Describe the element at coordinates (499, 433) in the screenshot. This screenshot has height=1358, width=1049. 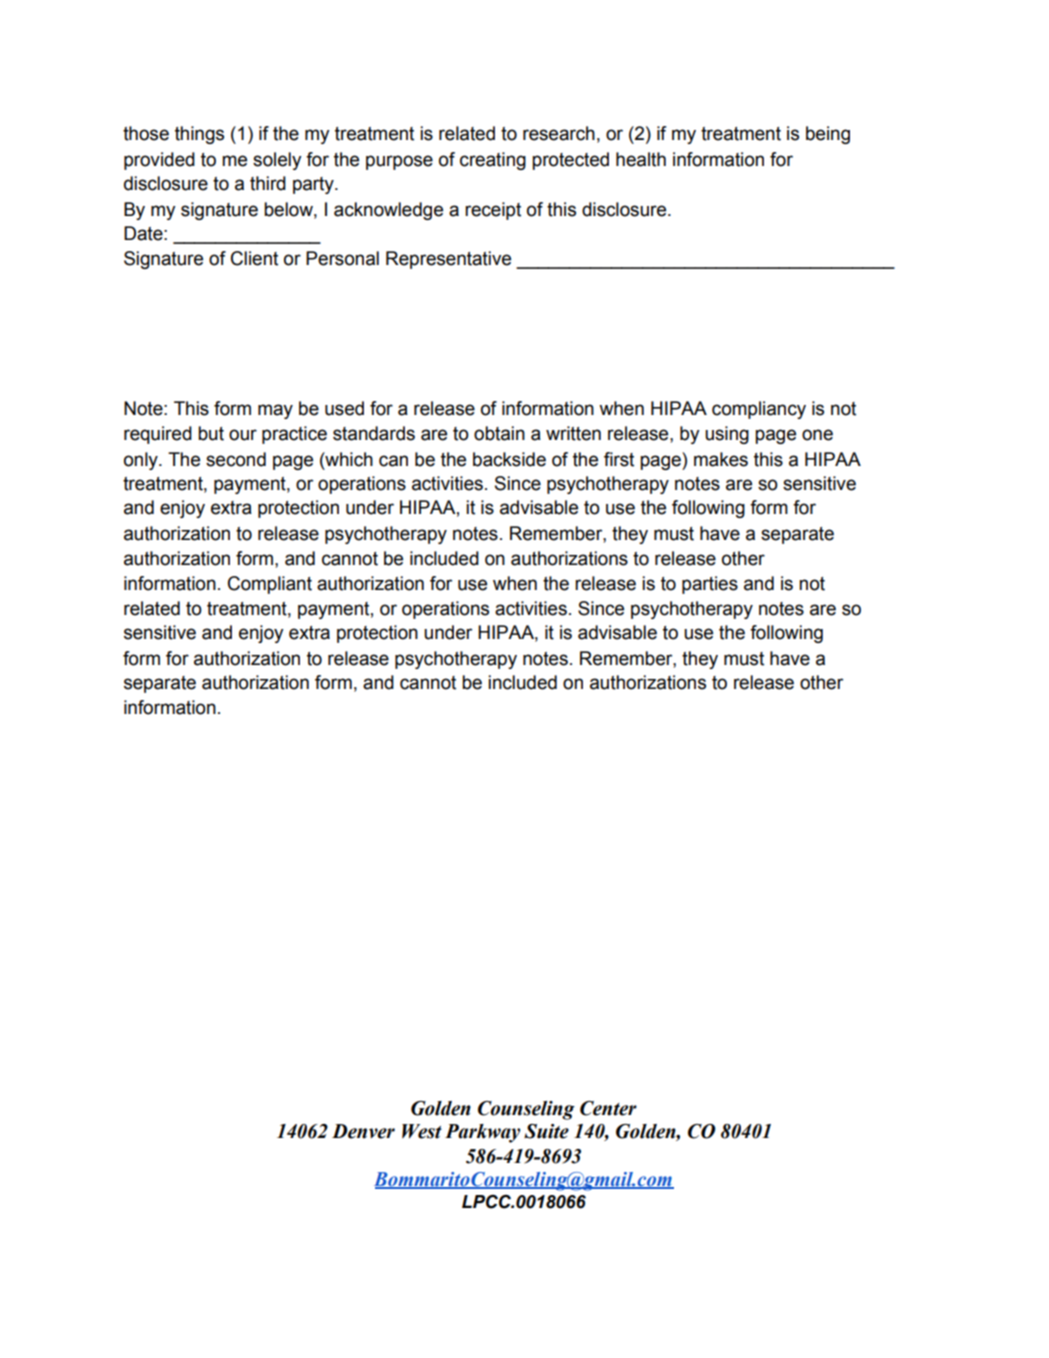
I see `obtain` at that location.
